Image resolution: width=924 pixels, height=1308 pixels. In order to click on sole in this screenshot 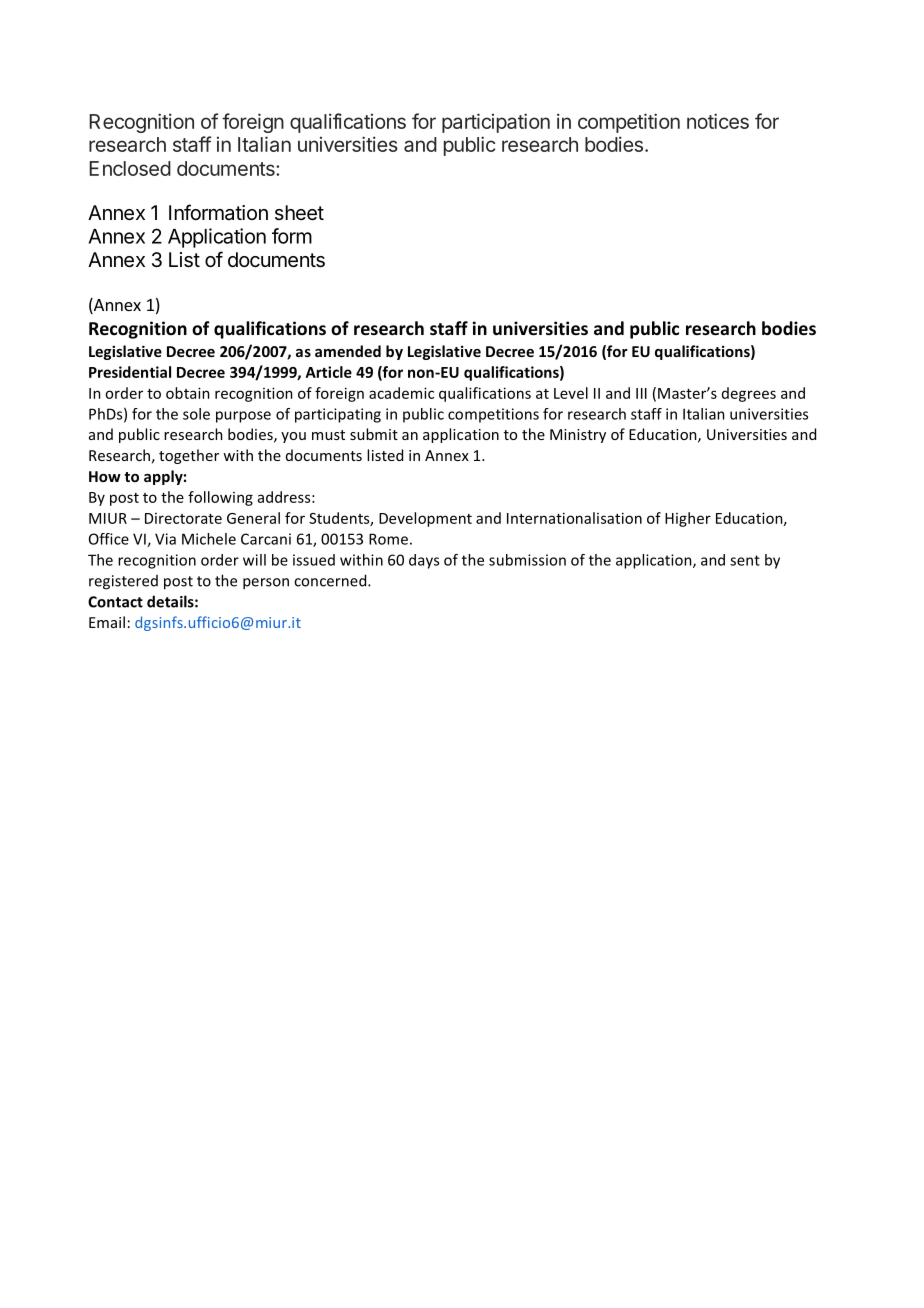, I will do `click(196, 414)`.
